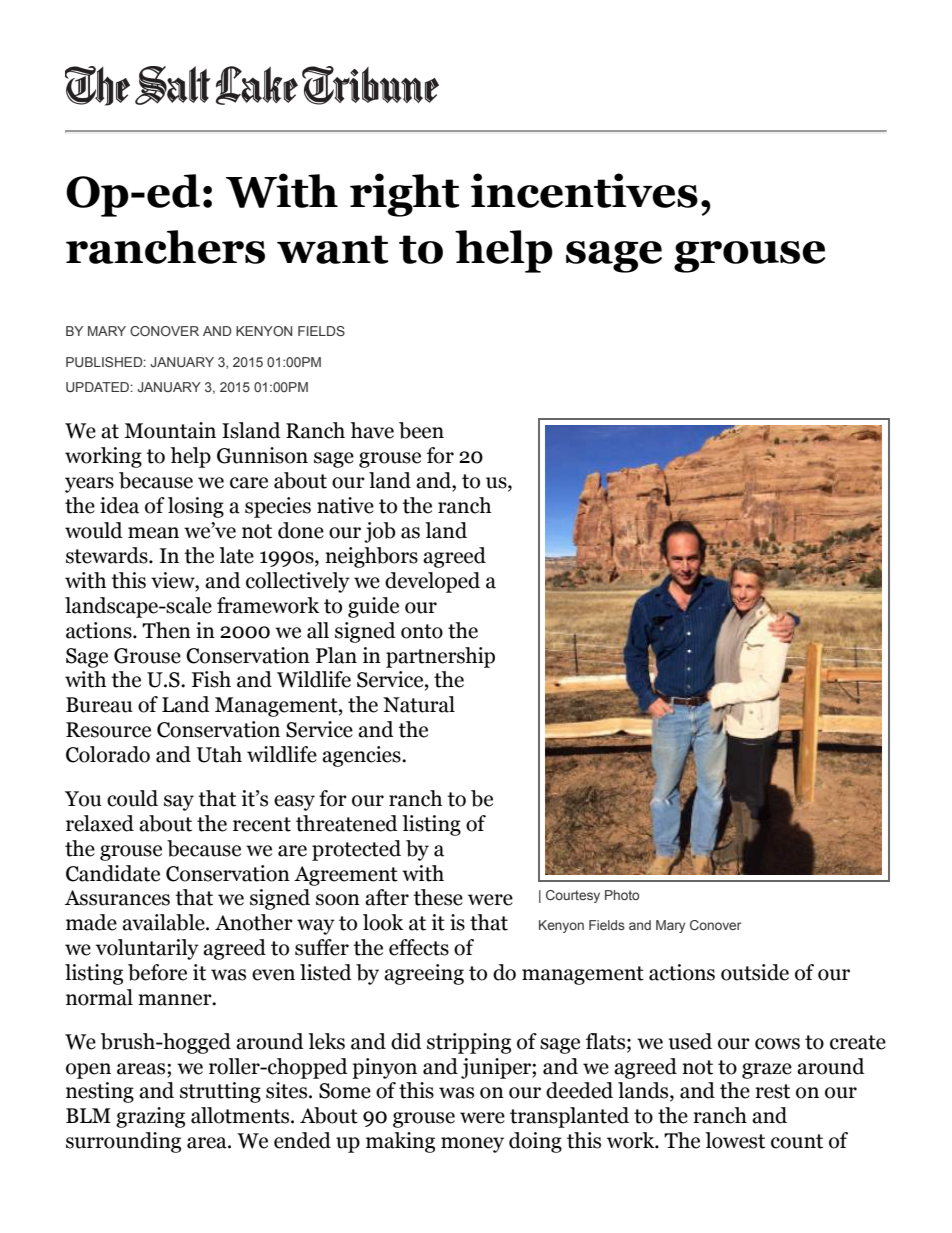 The image size is (952, 1233). I want to click on grazing, so click(150, 1117).
